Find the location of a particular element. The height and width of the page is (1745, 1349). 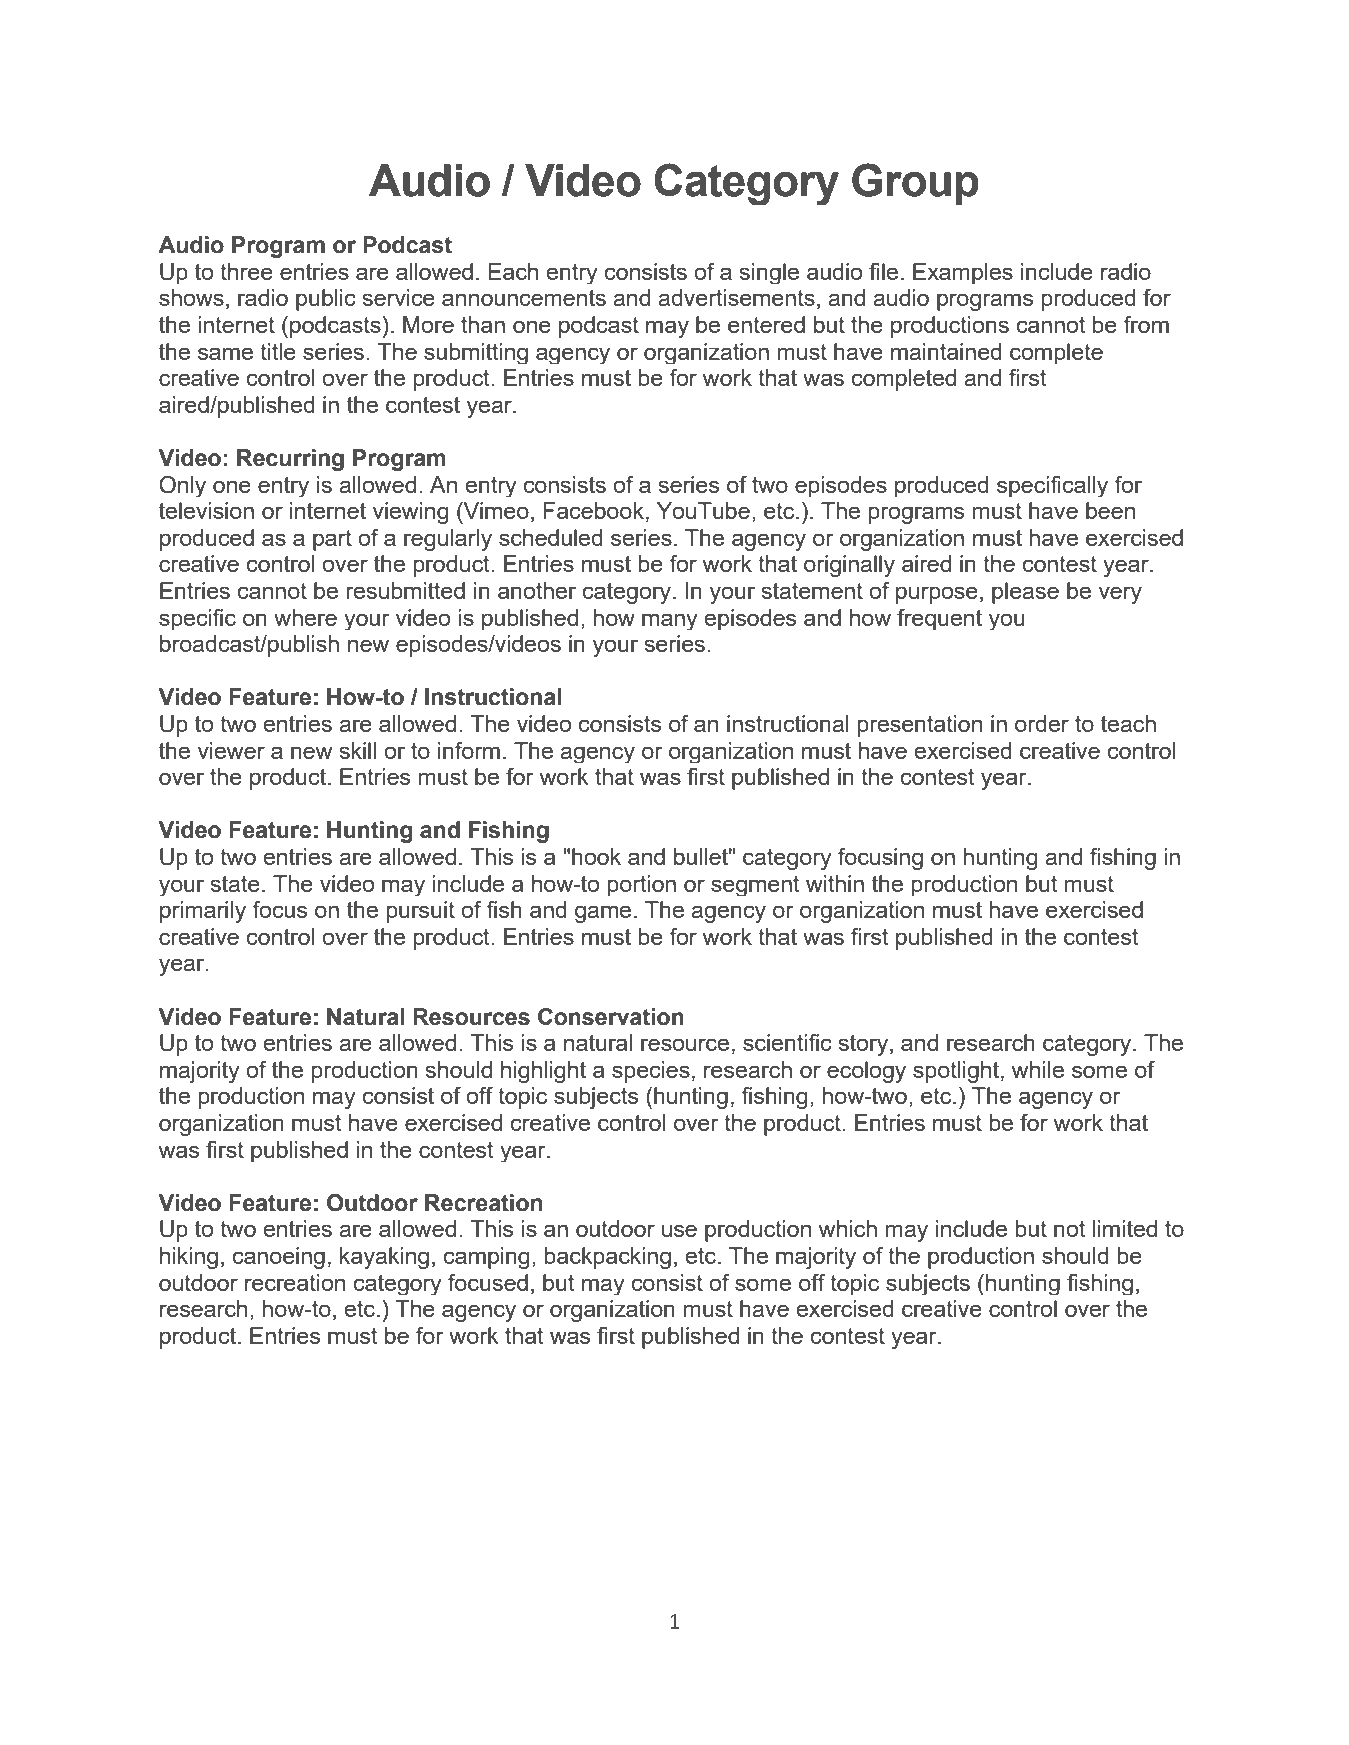

Examples is located at coordinates (963, 273).
